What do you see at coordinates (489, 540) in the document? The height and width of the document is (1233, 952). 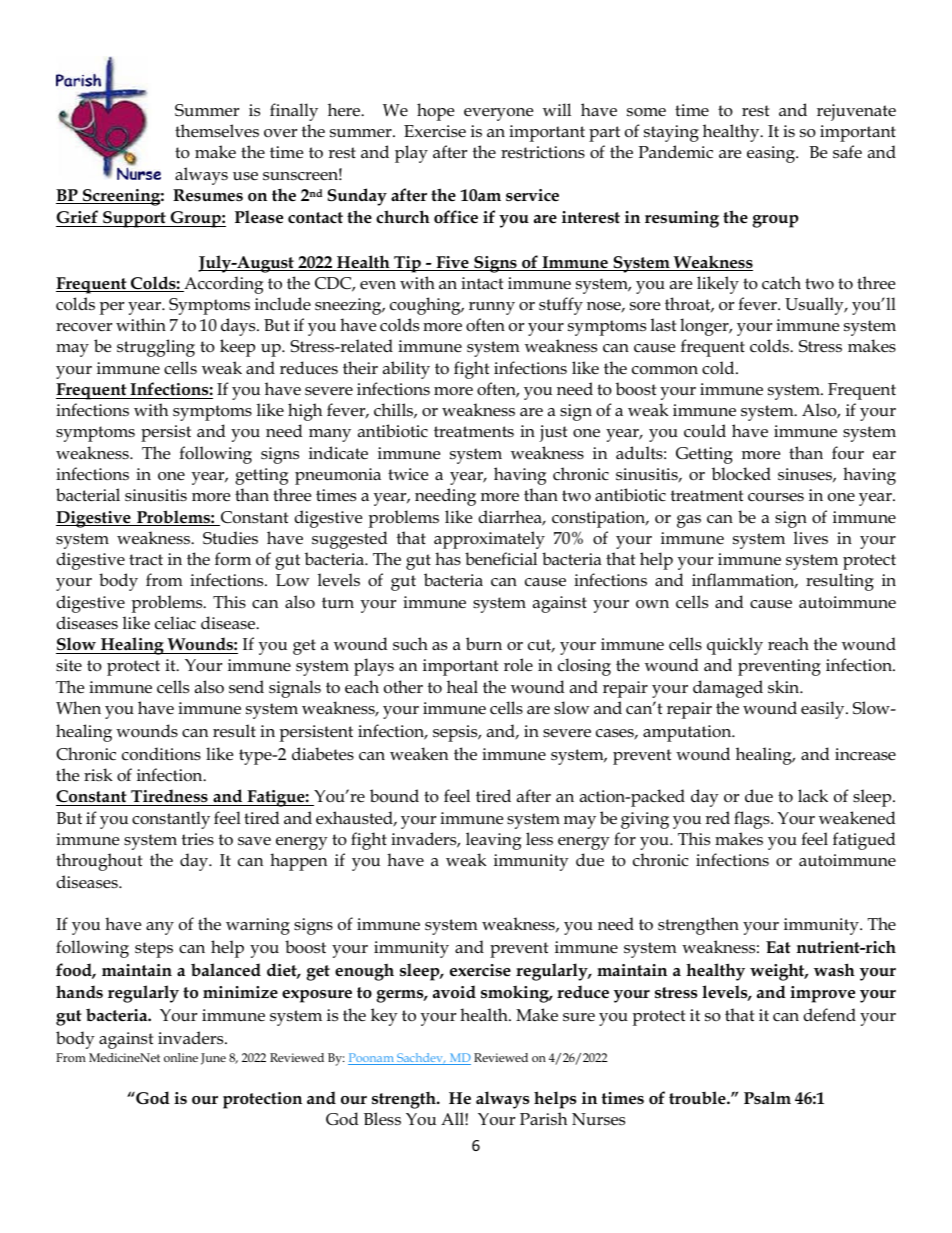 I see `approximately` at bounding box center [489, 540].
